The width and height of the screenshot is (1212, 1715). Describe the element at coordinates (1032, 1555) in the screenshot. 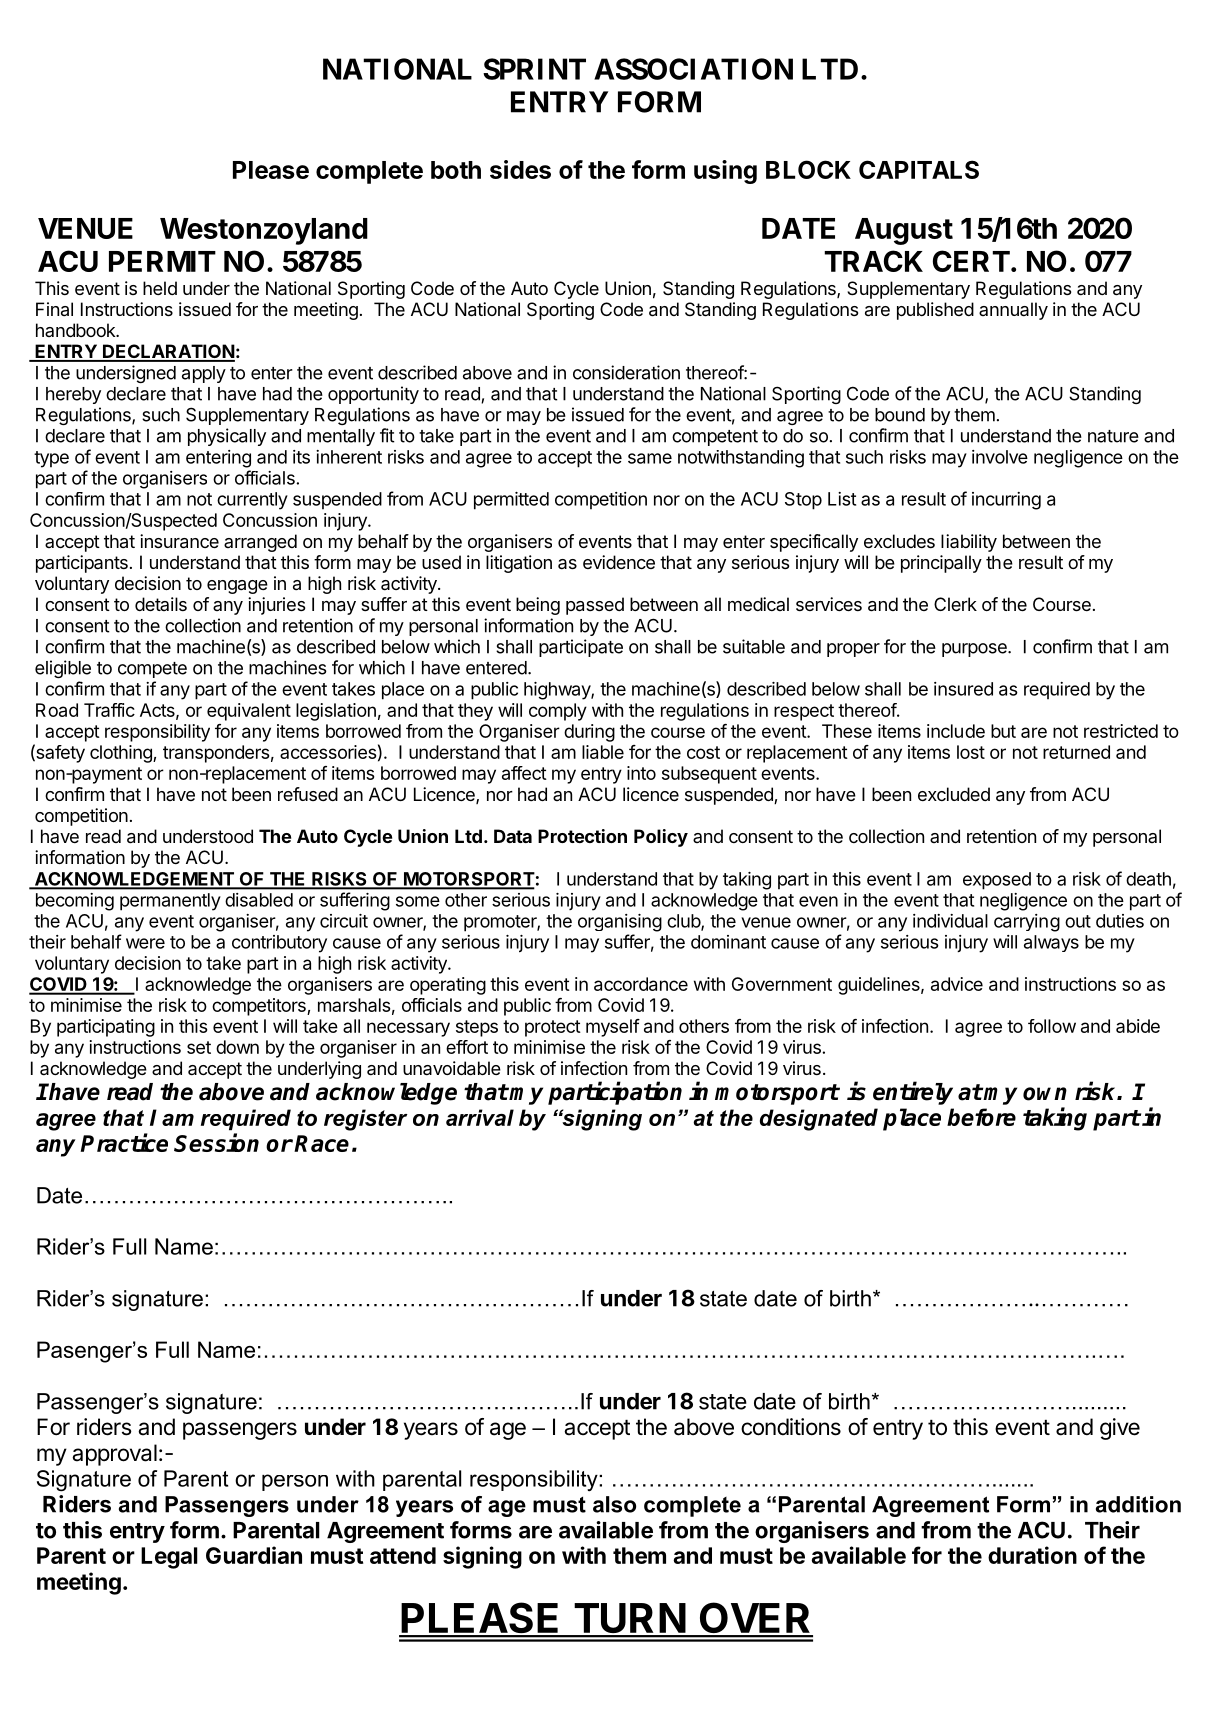

I see `duration` at that location.
